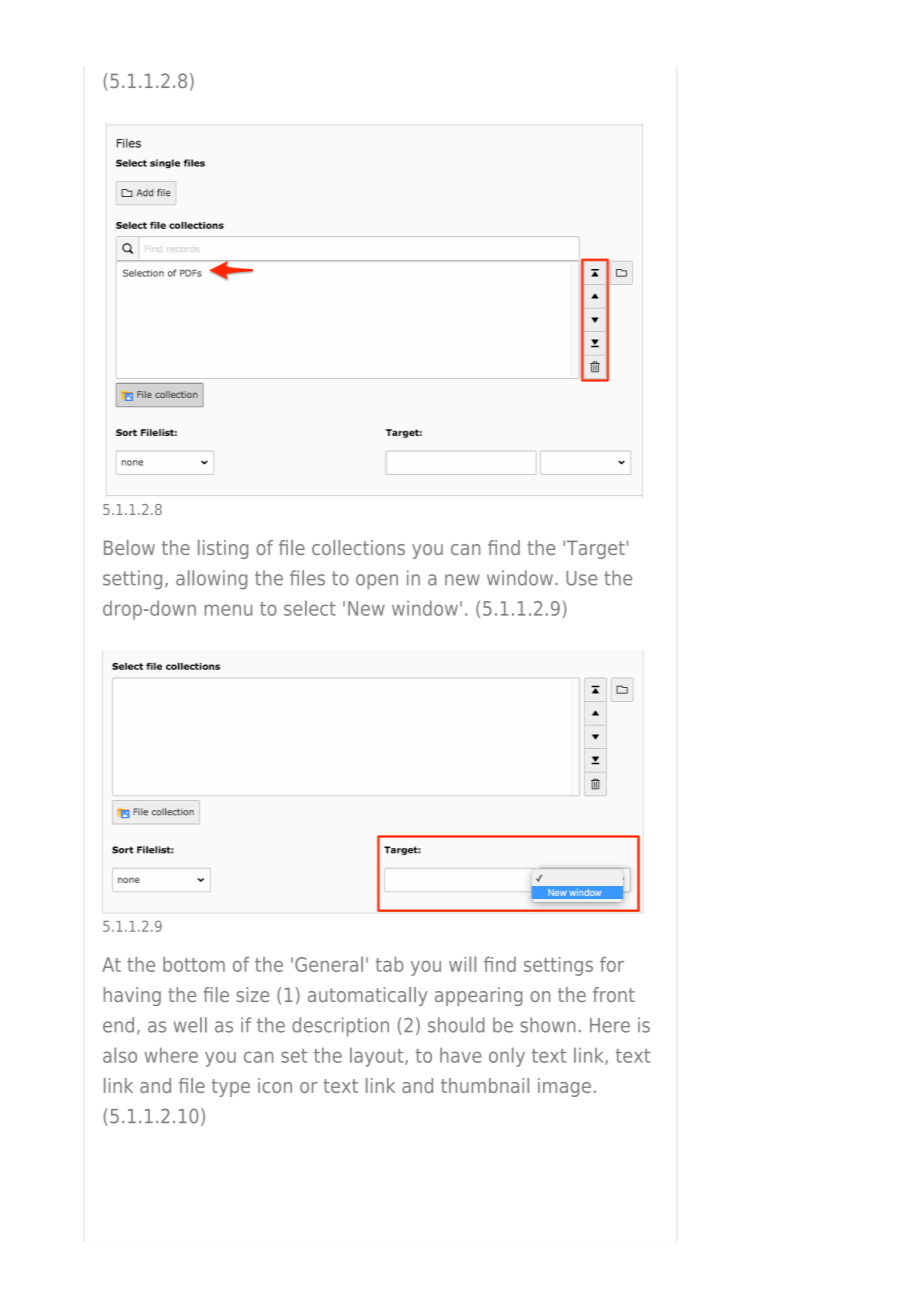 This screenshot has width=924, height=1308. Describe the element at coordinates (211, 580) in the screenshot. I see `allowing` at that location.
